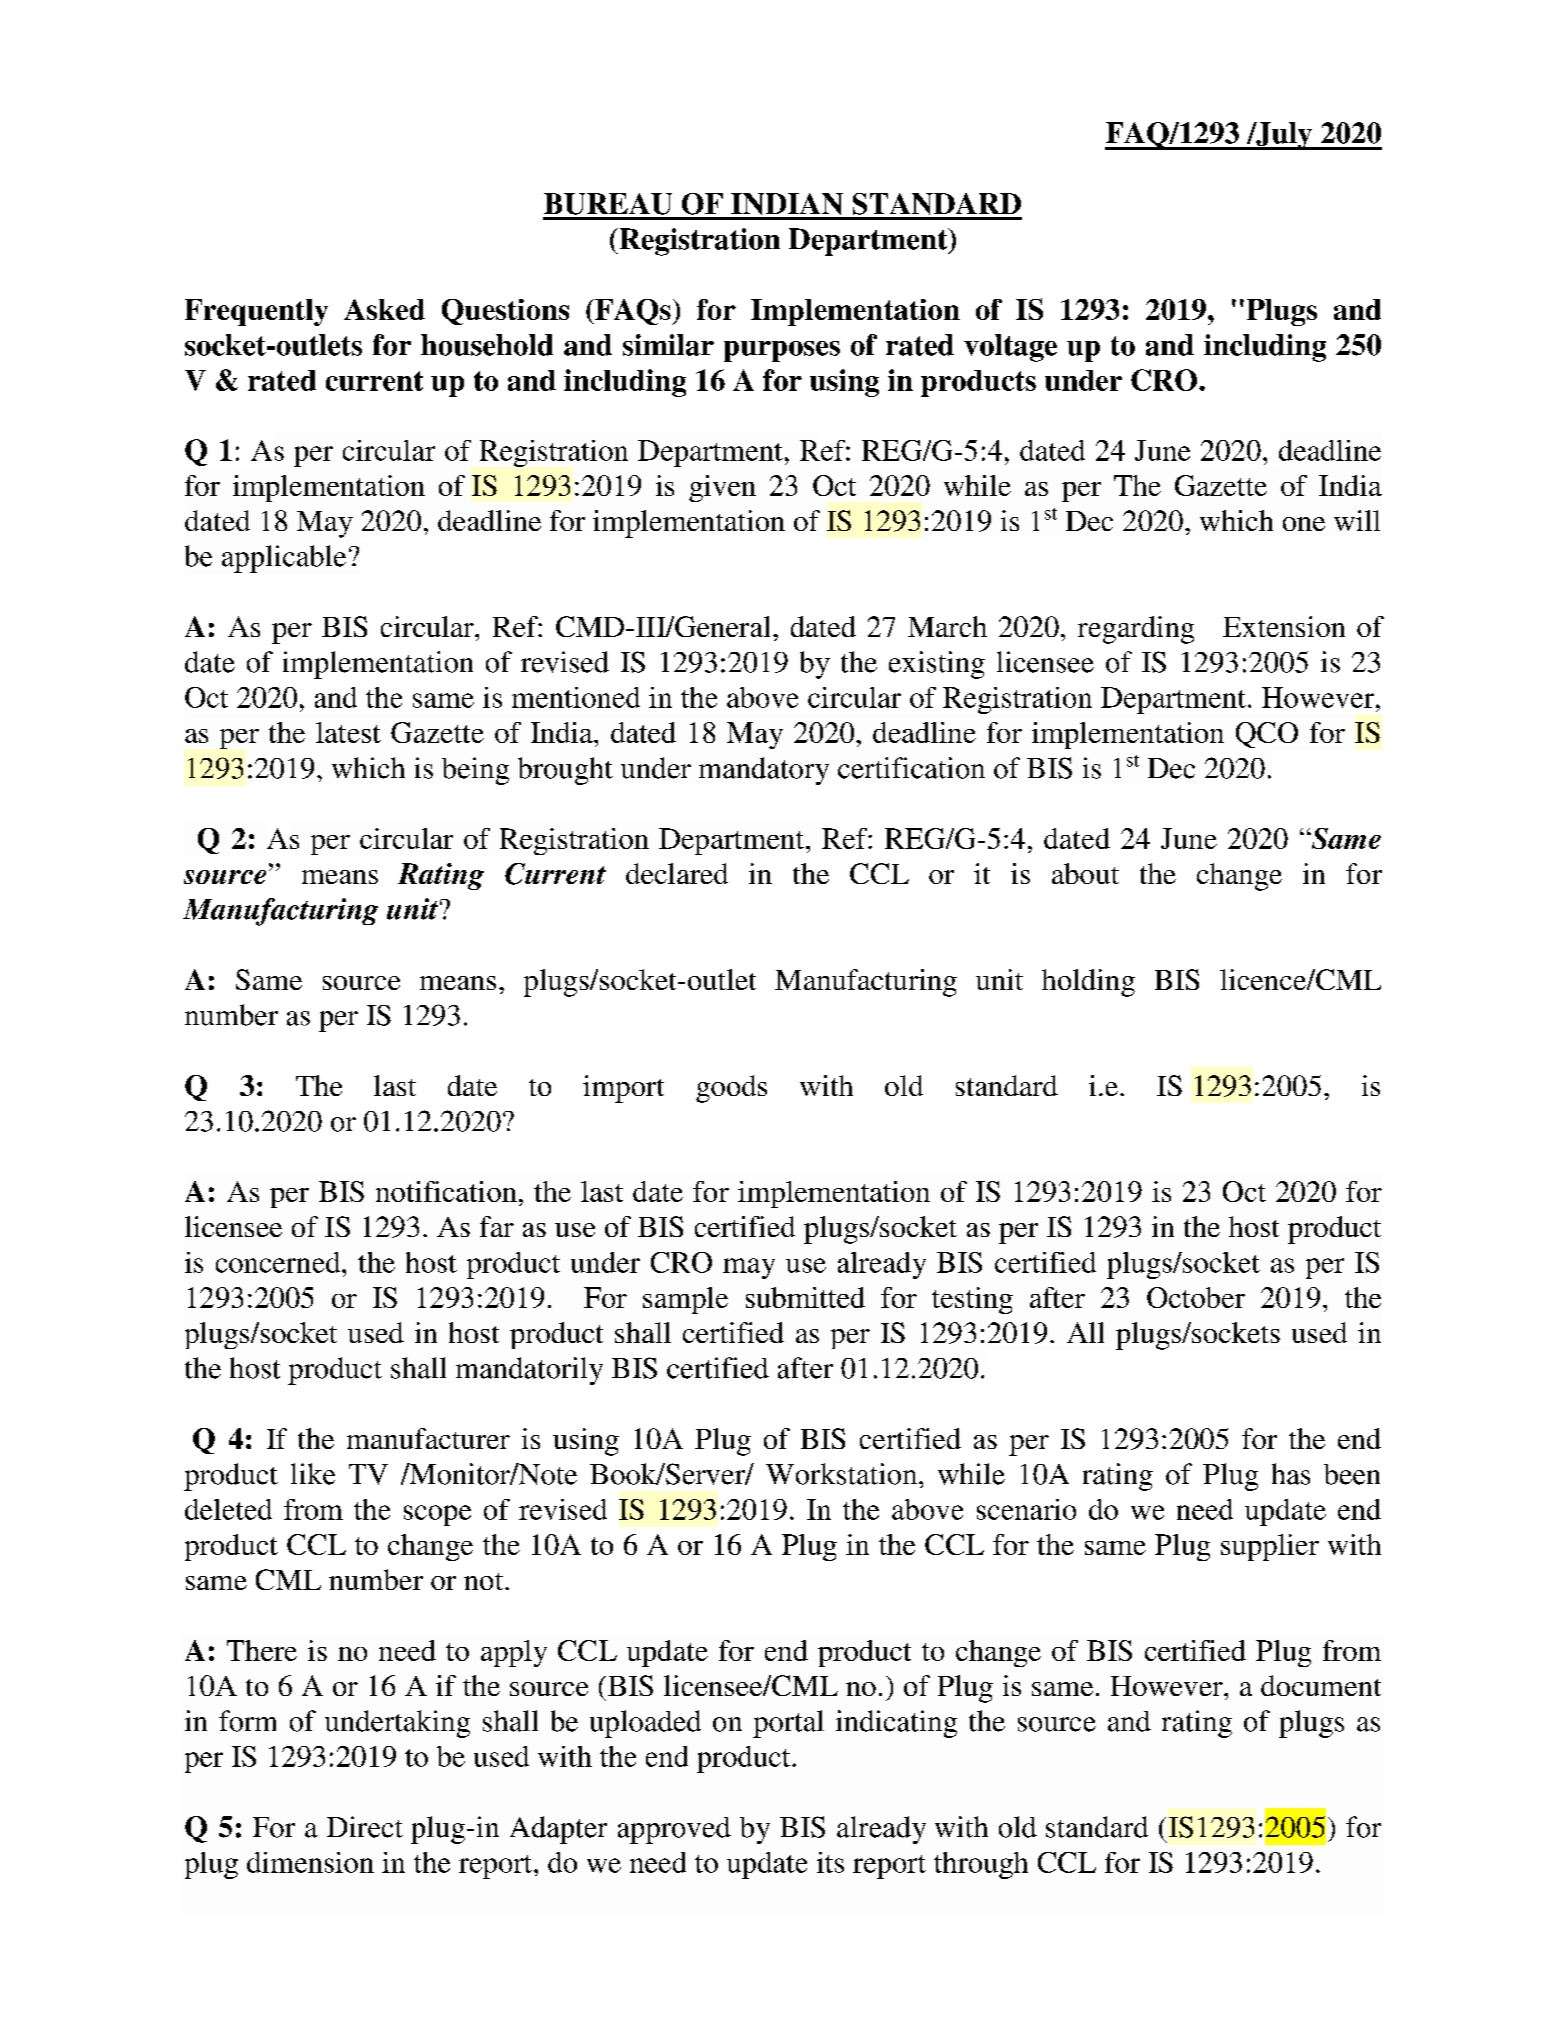  I want to click on concerned, so click(279, 1262).
